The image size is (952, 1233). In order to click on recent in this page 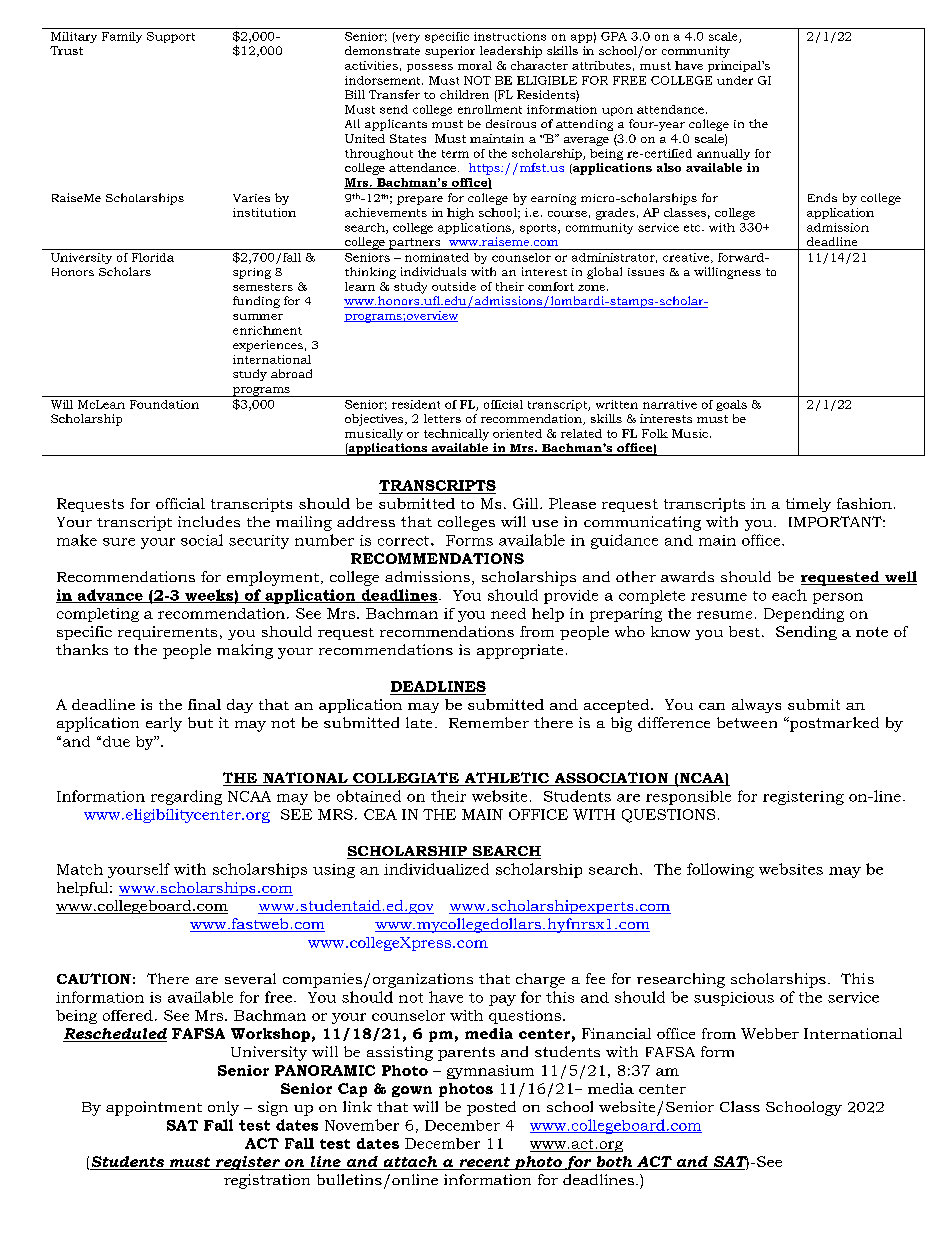, I will do `click(484, 1163)`.
